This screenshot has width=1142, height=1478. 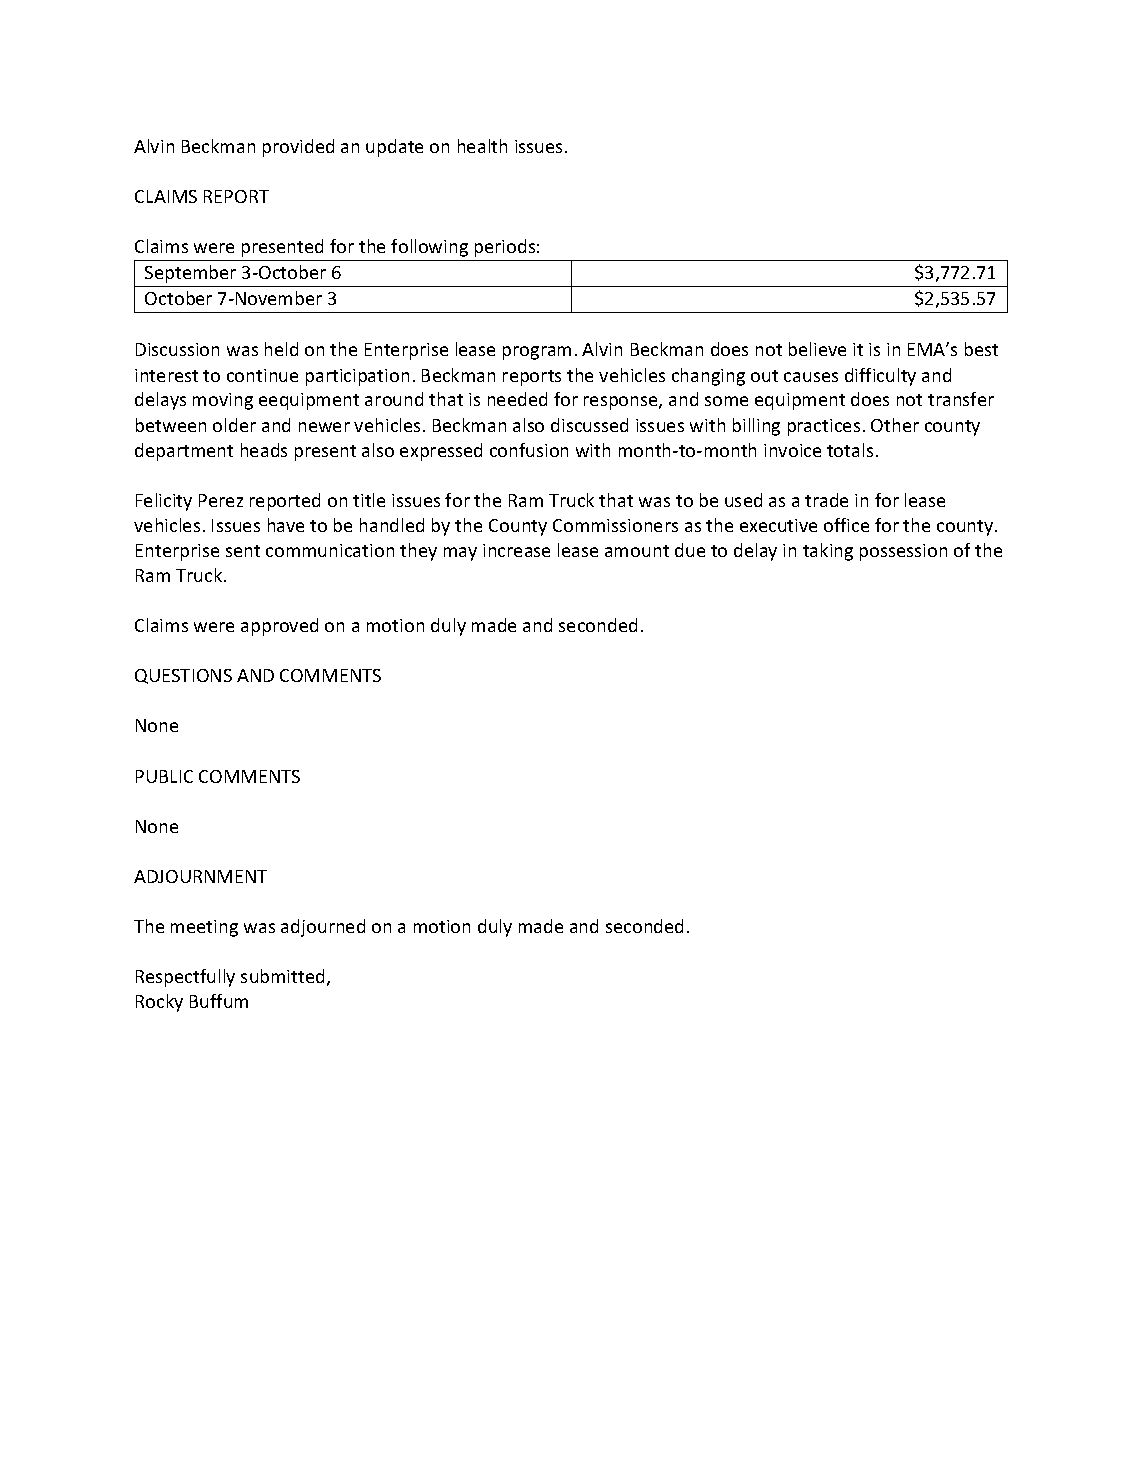 What do you see at coordinates (537, 353) in the screenshot?
I see `program` at bounding box center [537, 353].
